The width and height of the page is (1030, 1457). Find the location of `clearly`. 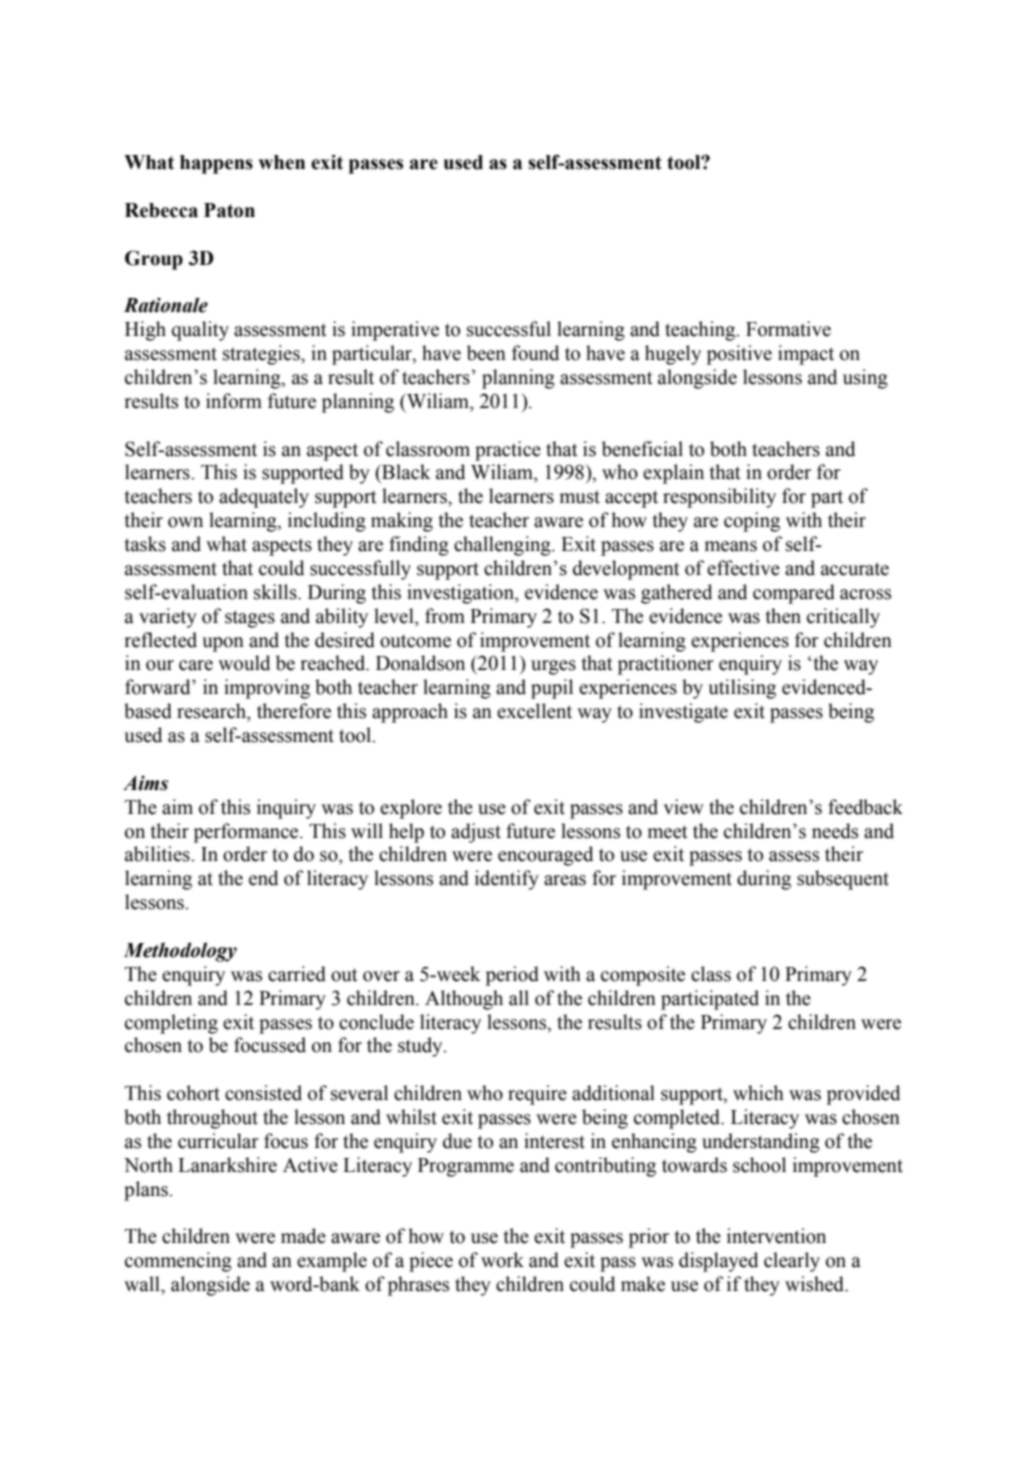

clearly is located at coordinates (792, 1262).
